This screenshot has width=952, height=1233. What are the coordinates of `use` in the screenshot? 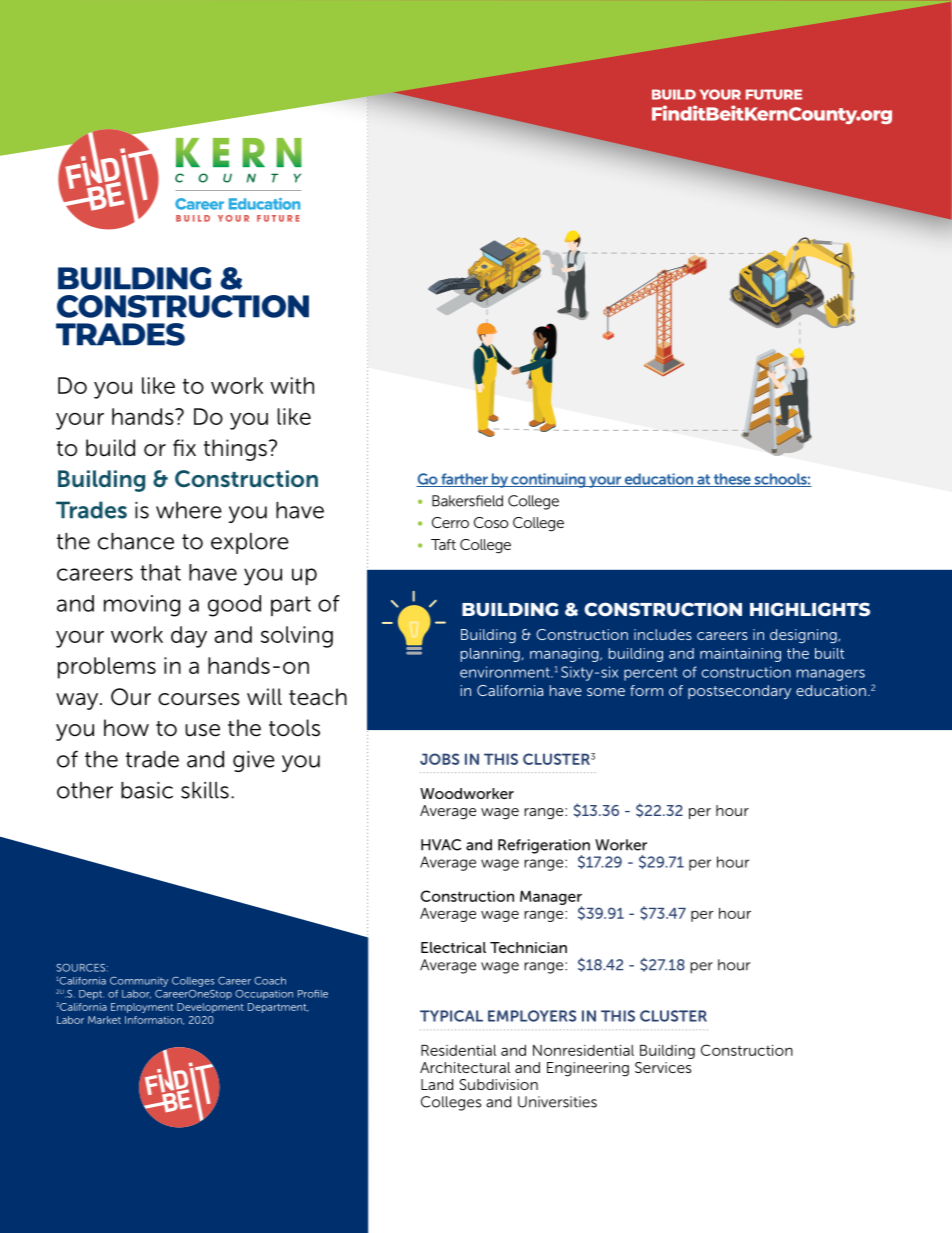 It's located at (202, 730).
